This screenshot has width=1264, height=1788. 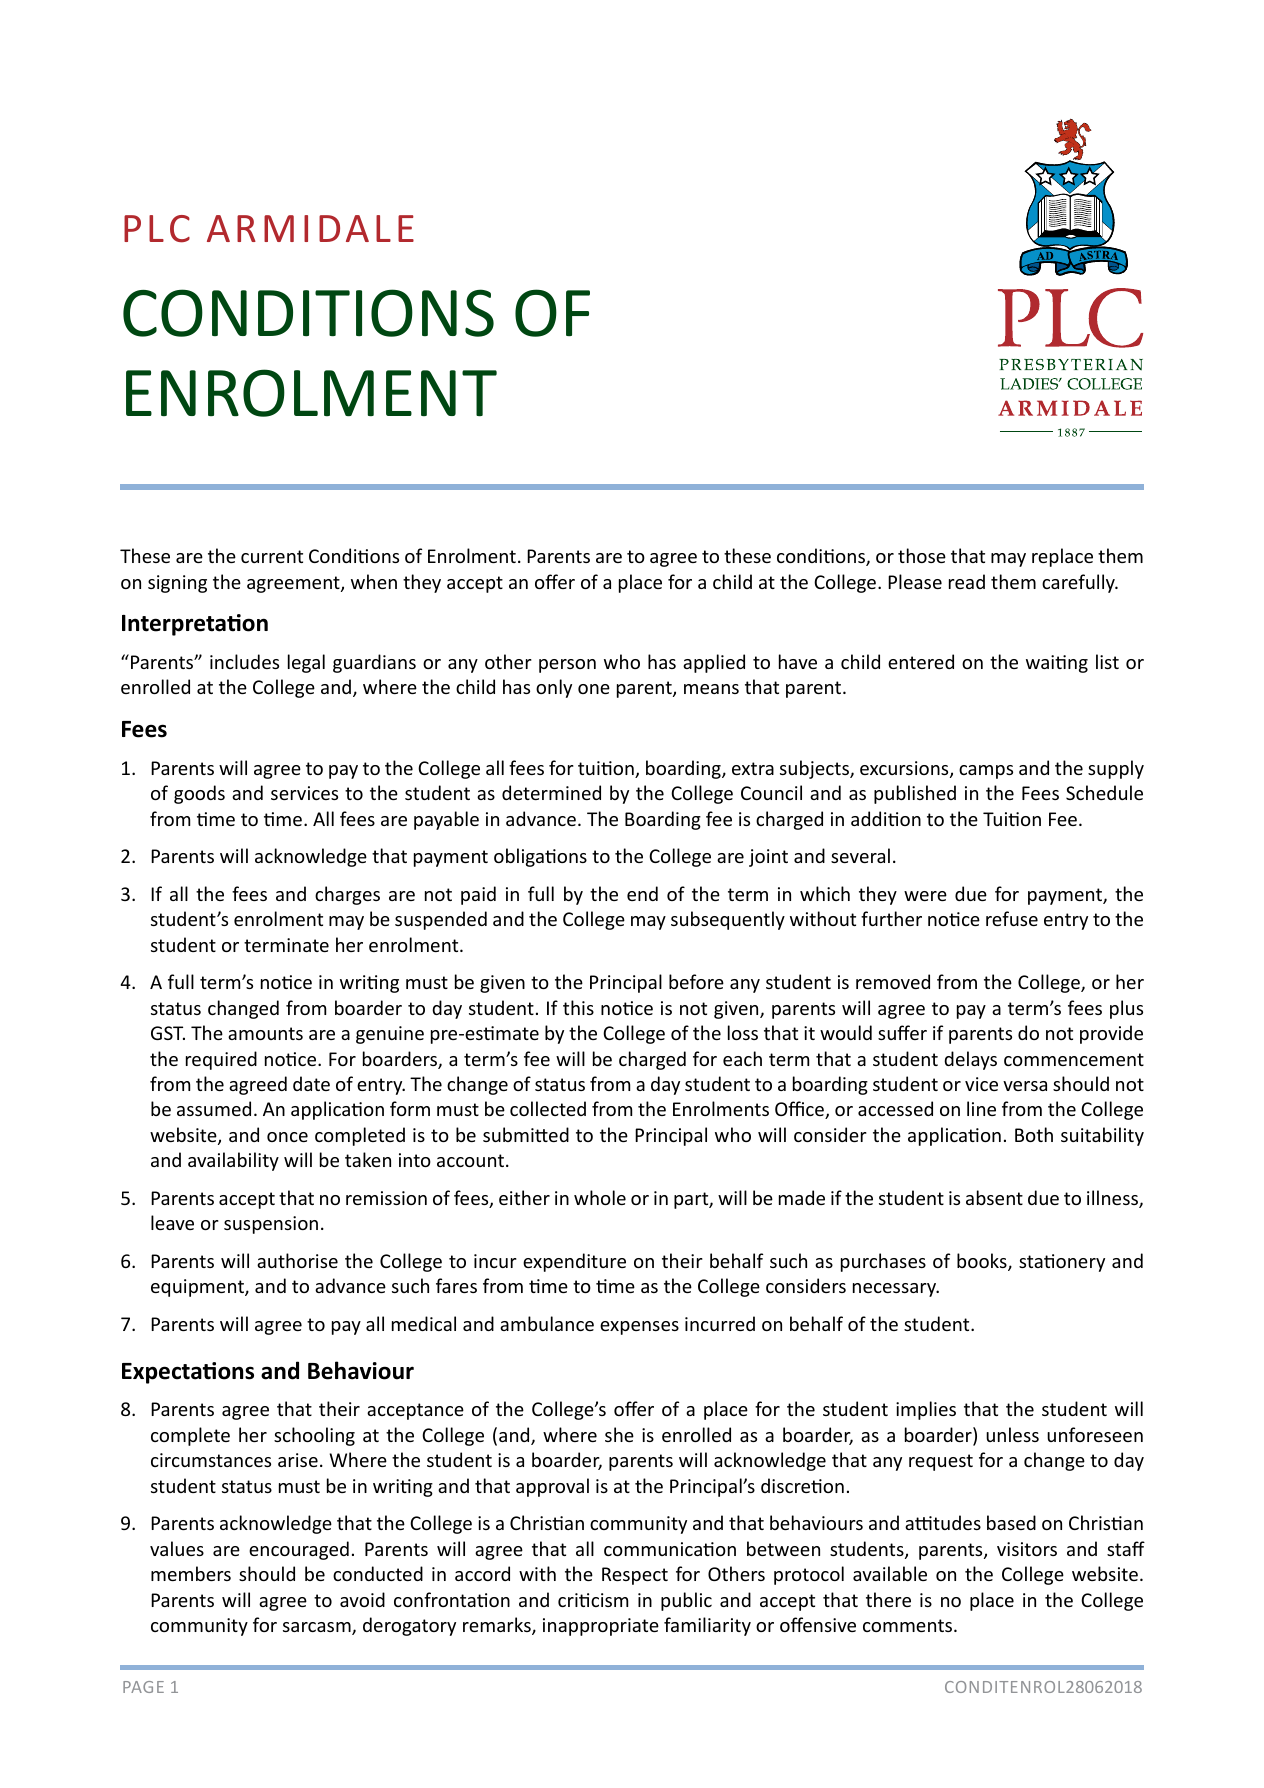 I want to click on read, so click(x=967, y=581).
